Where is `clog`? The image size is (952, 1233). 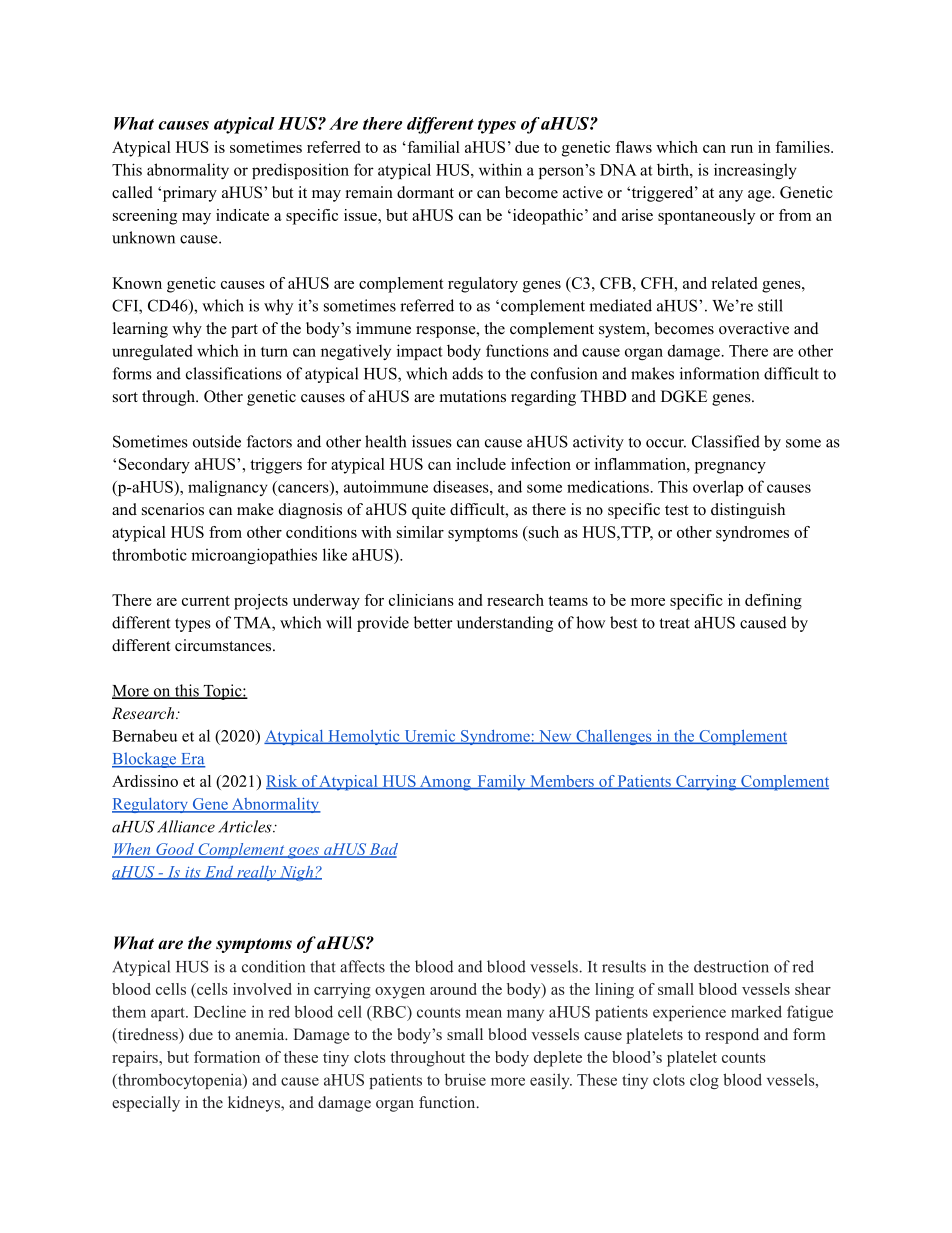 clog is located at coordinates (704, 1081).
